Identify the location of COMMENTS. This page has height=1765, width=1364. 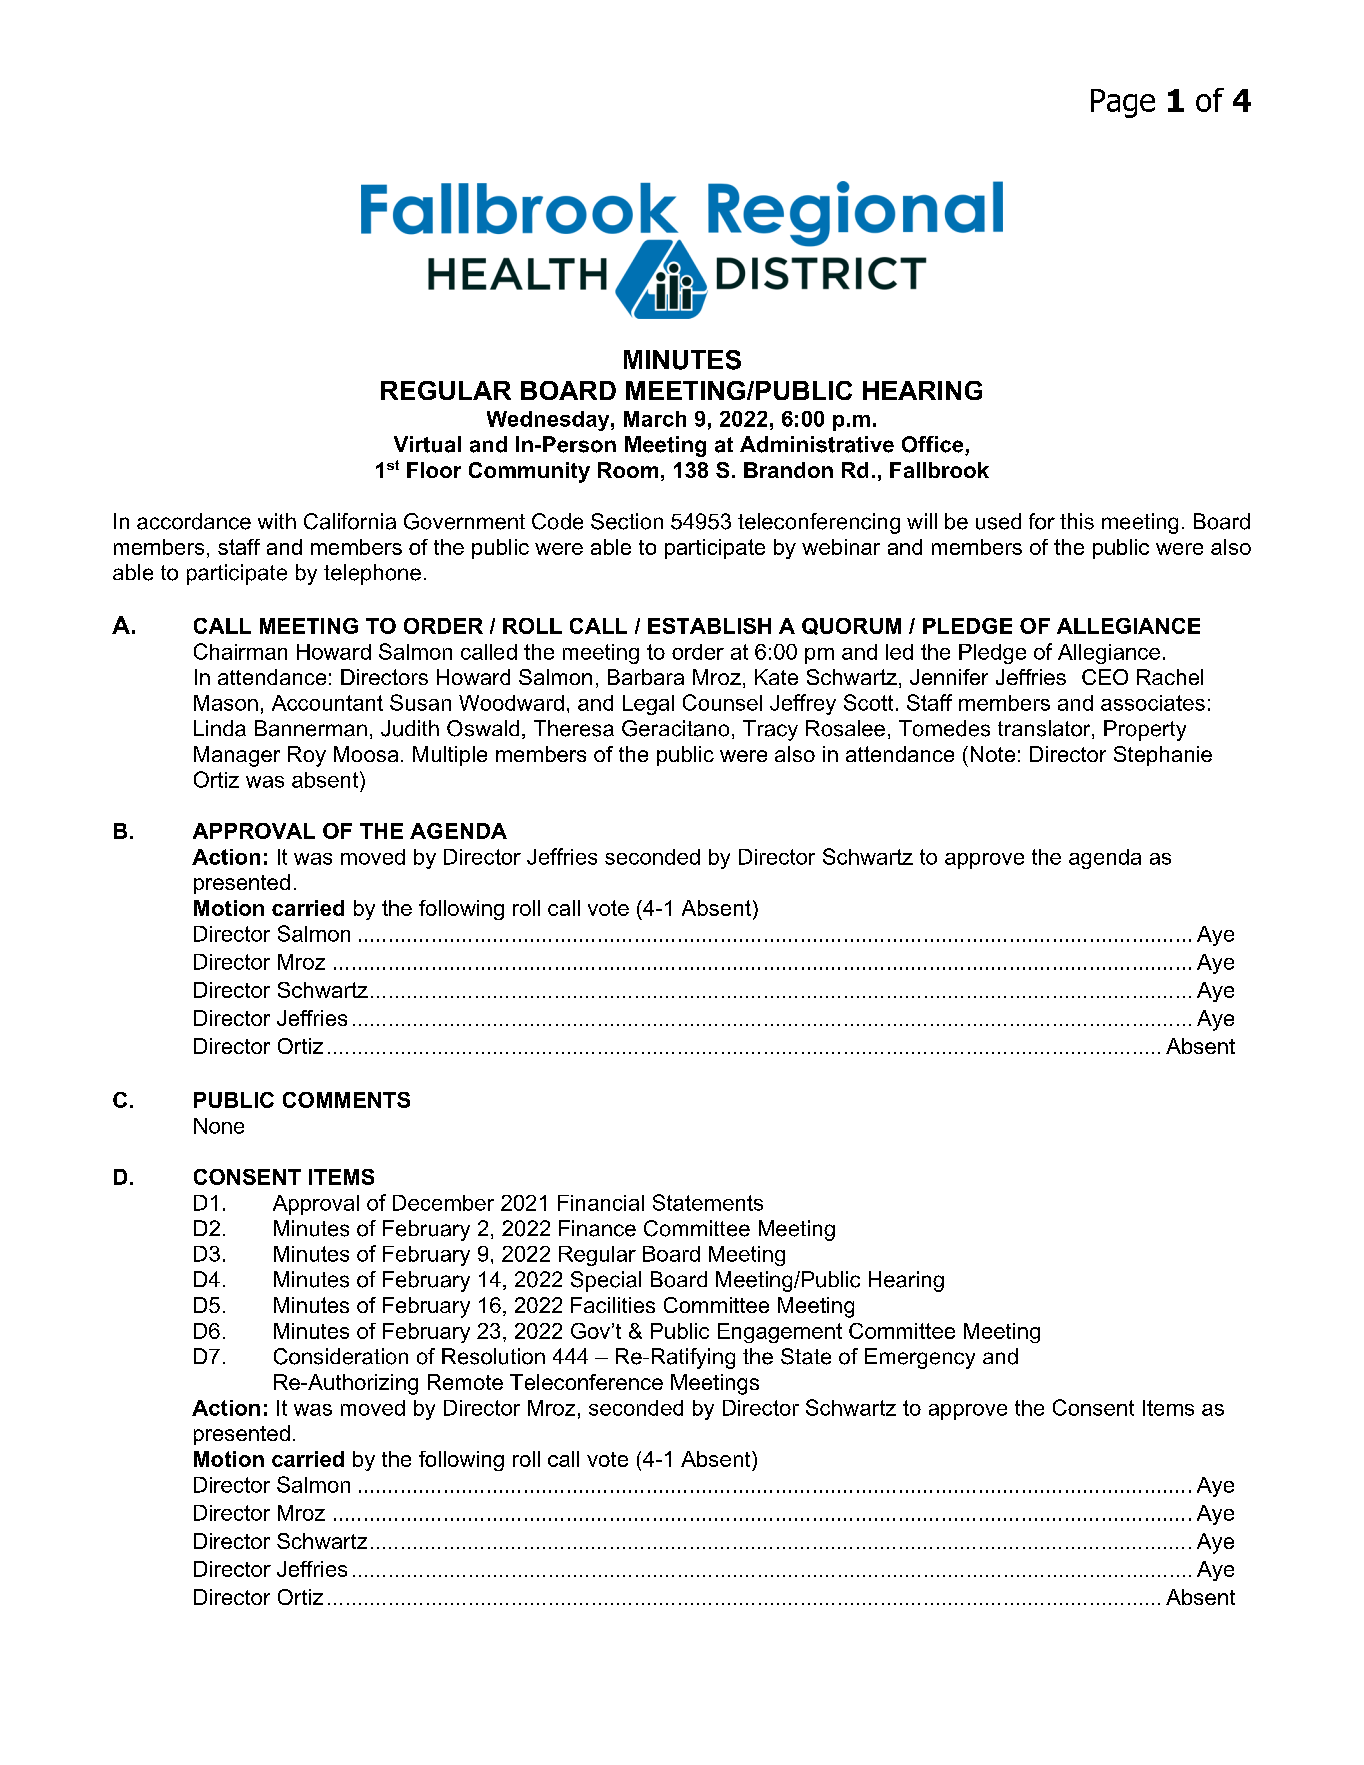
(346, 1100).
